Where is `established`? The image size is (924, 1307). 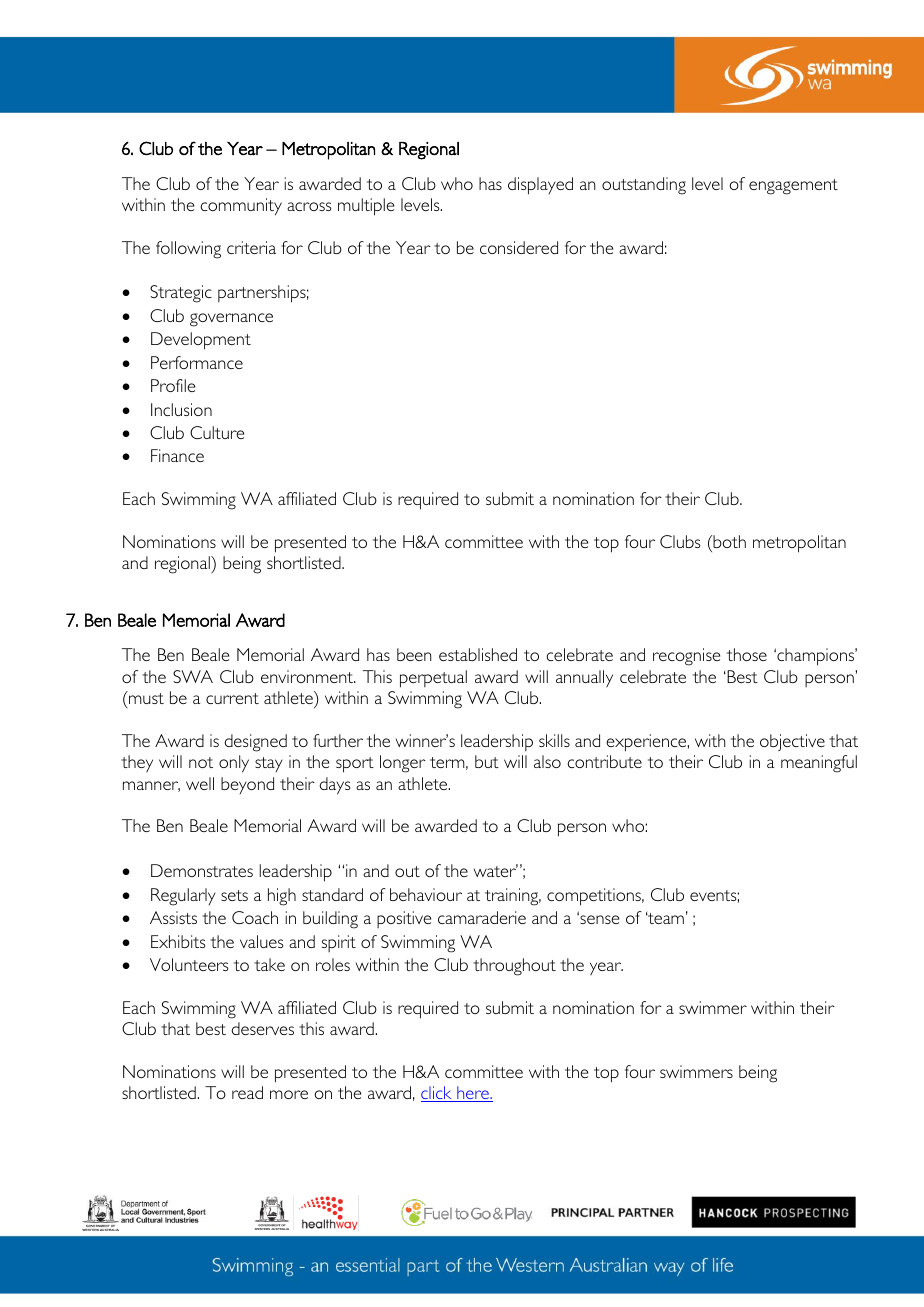 established is located at coordinates (478, 654).
